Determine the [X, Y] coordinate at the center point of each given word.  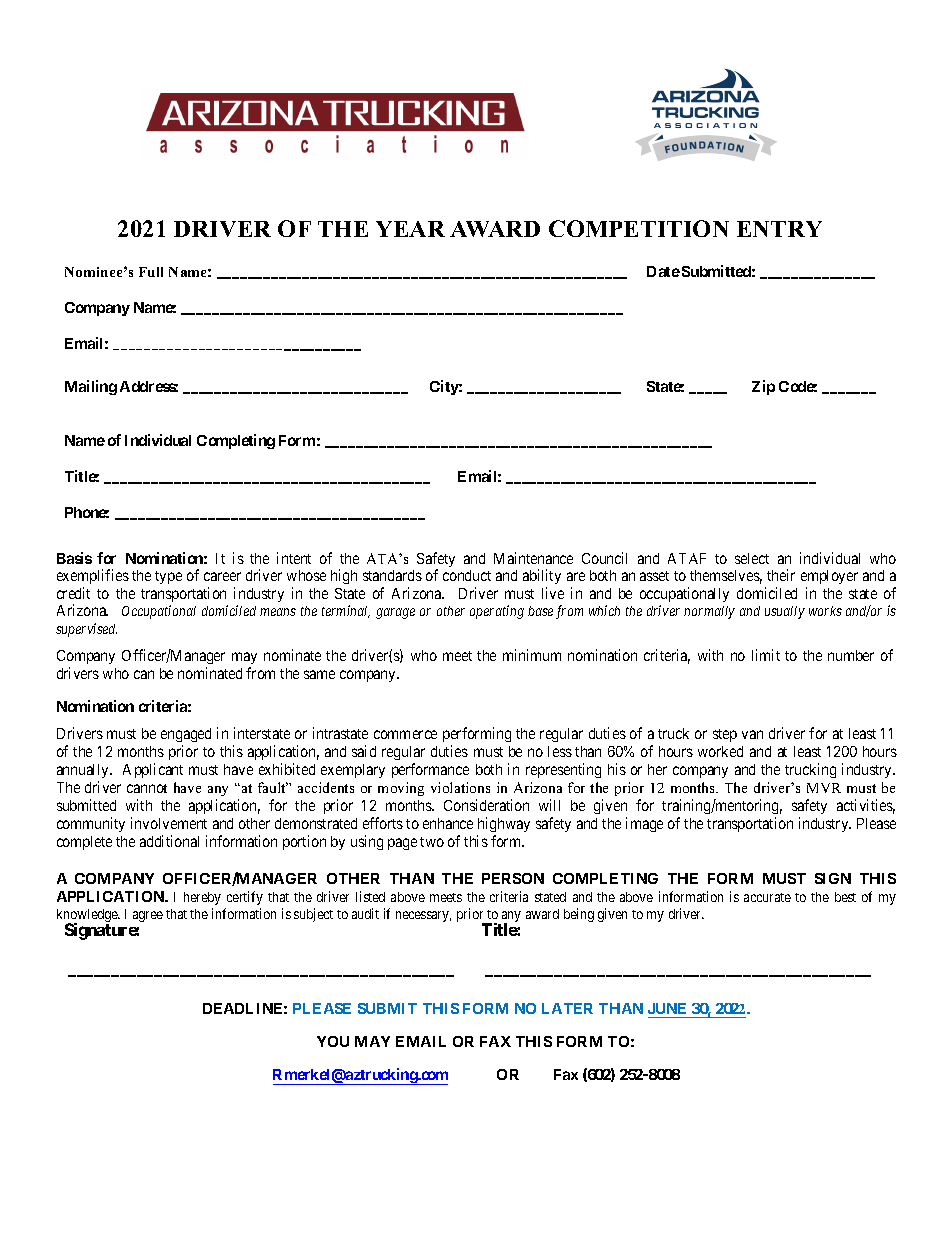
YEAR [410, 229]
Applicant [153, 770]
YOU [333, 1041]
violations [460, 787]
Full [151, 272]
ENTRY [779, 229]
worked [720, 751]
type [168, 577]
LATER [567, 1008]
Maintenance [533, 558]
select [752, 558]
